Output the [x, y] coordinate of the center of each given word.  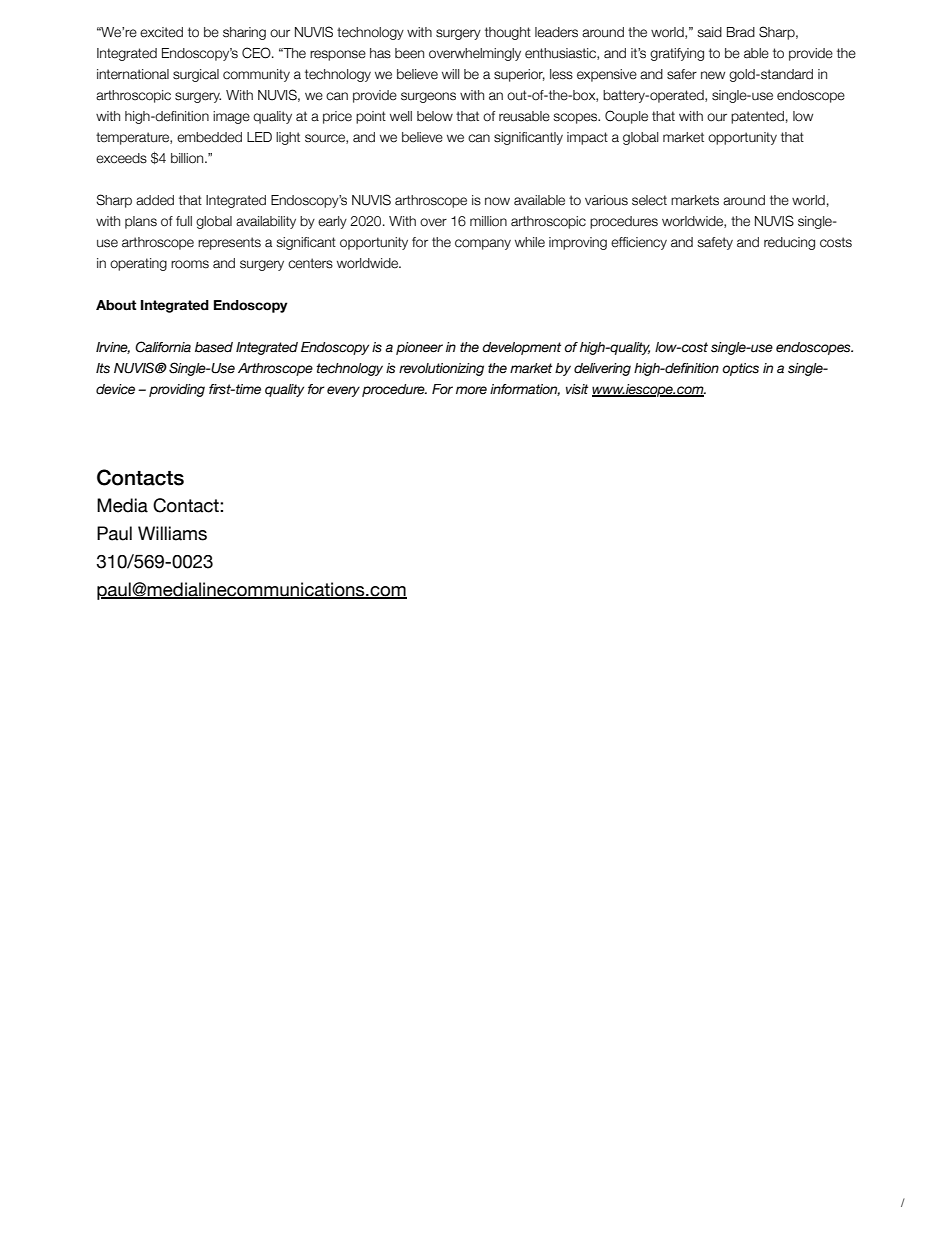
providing [177, 390]
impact [587, 138]
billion [188, 158]
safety [715, 243]
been [409, 53]
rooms [190, 264]
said [709, 32]
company [483, 244]
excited [161, 32]
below [435, 116]
